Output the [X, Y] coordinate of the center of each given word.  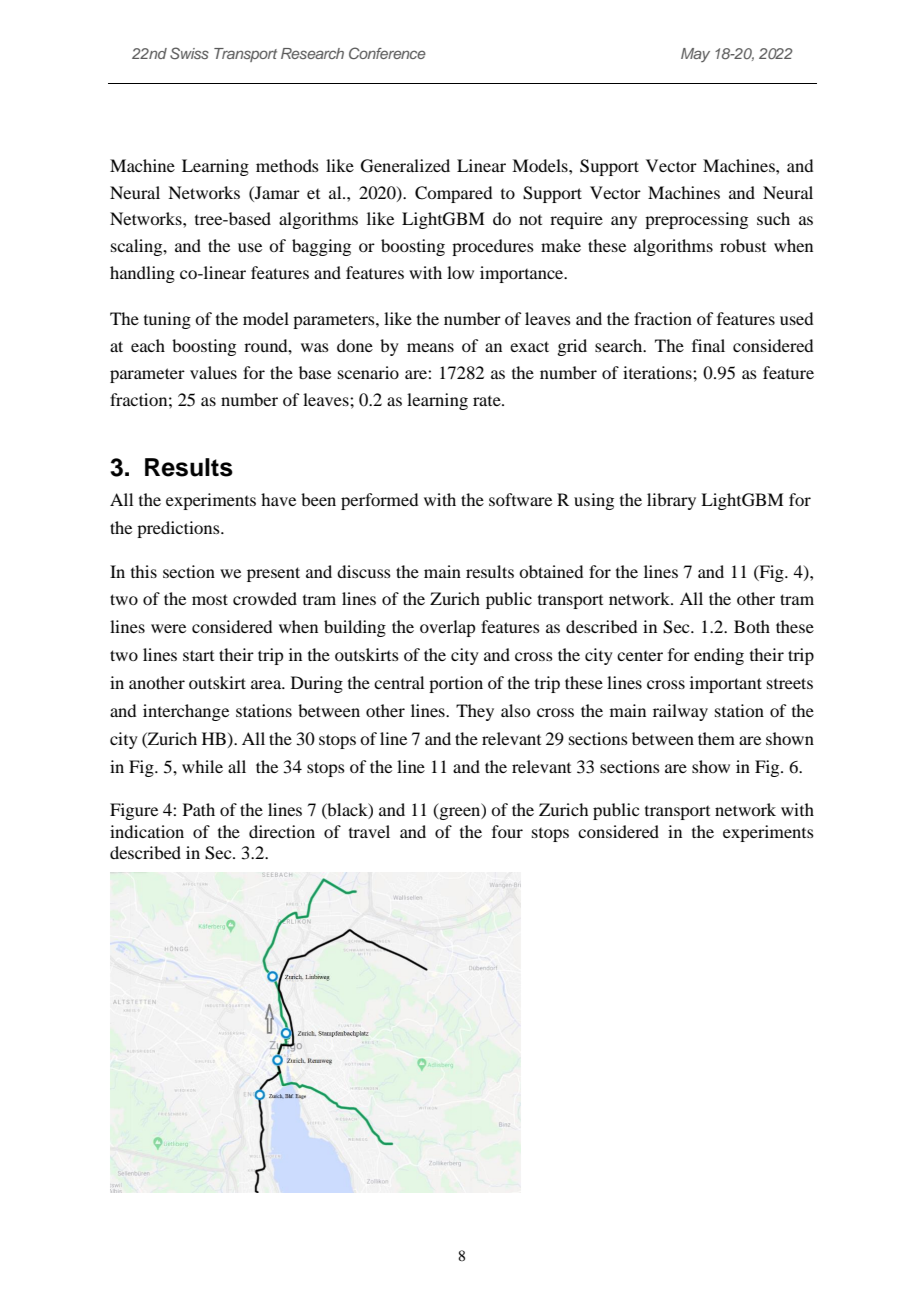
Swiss [189, 53]
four [507, 831]
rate [488, 401]
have [278, 499]
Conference [387, 53]
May [695, 55]
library [671, 501]
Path [199, 809]
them [716, 738]
